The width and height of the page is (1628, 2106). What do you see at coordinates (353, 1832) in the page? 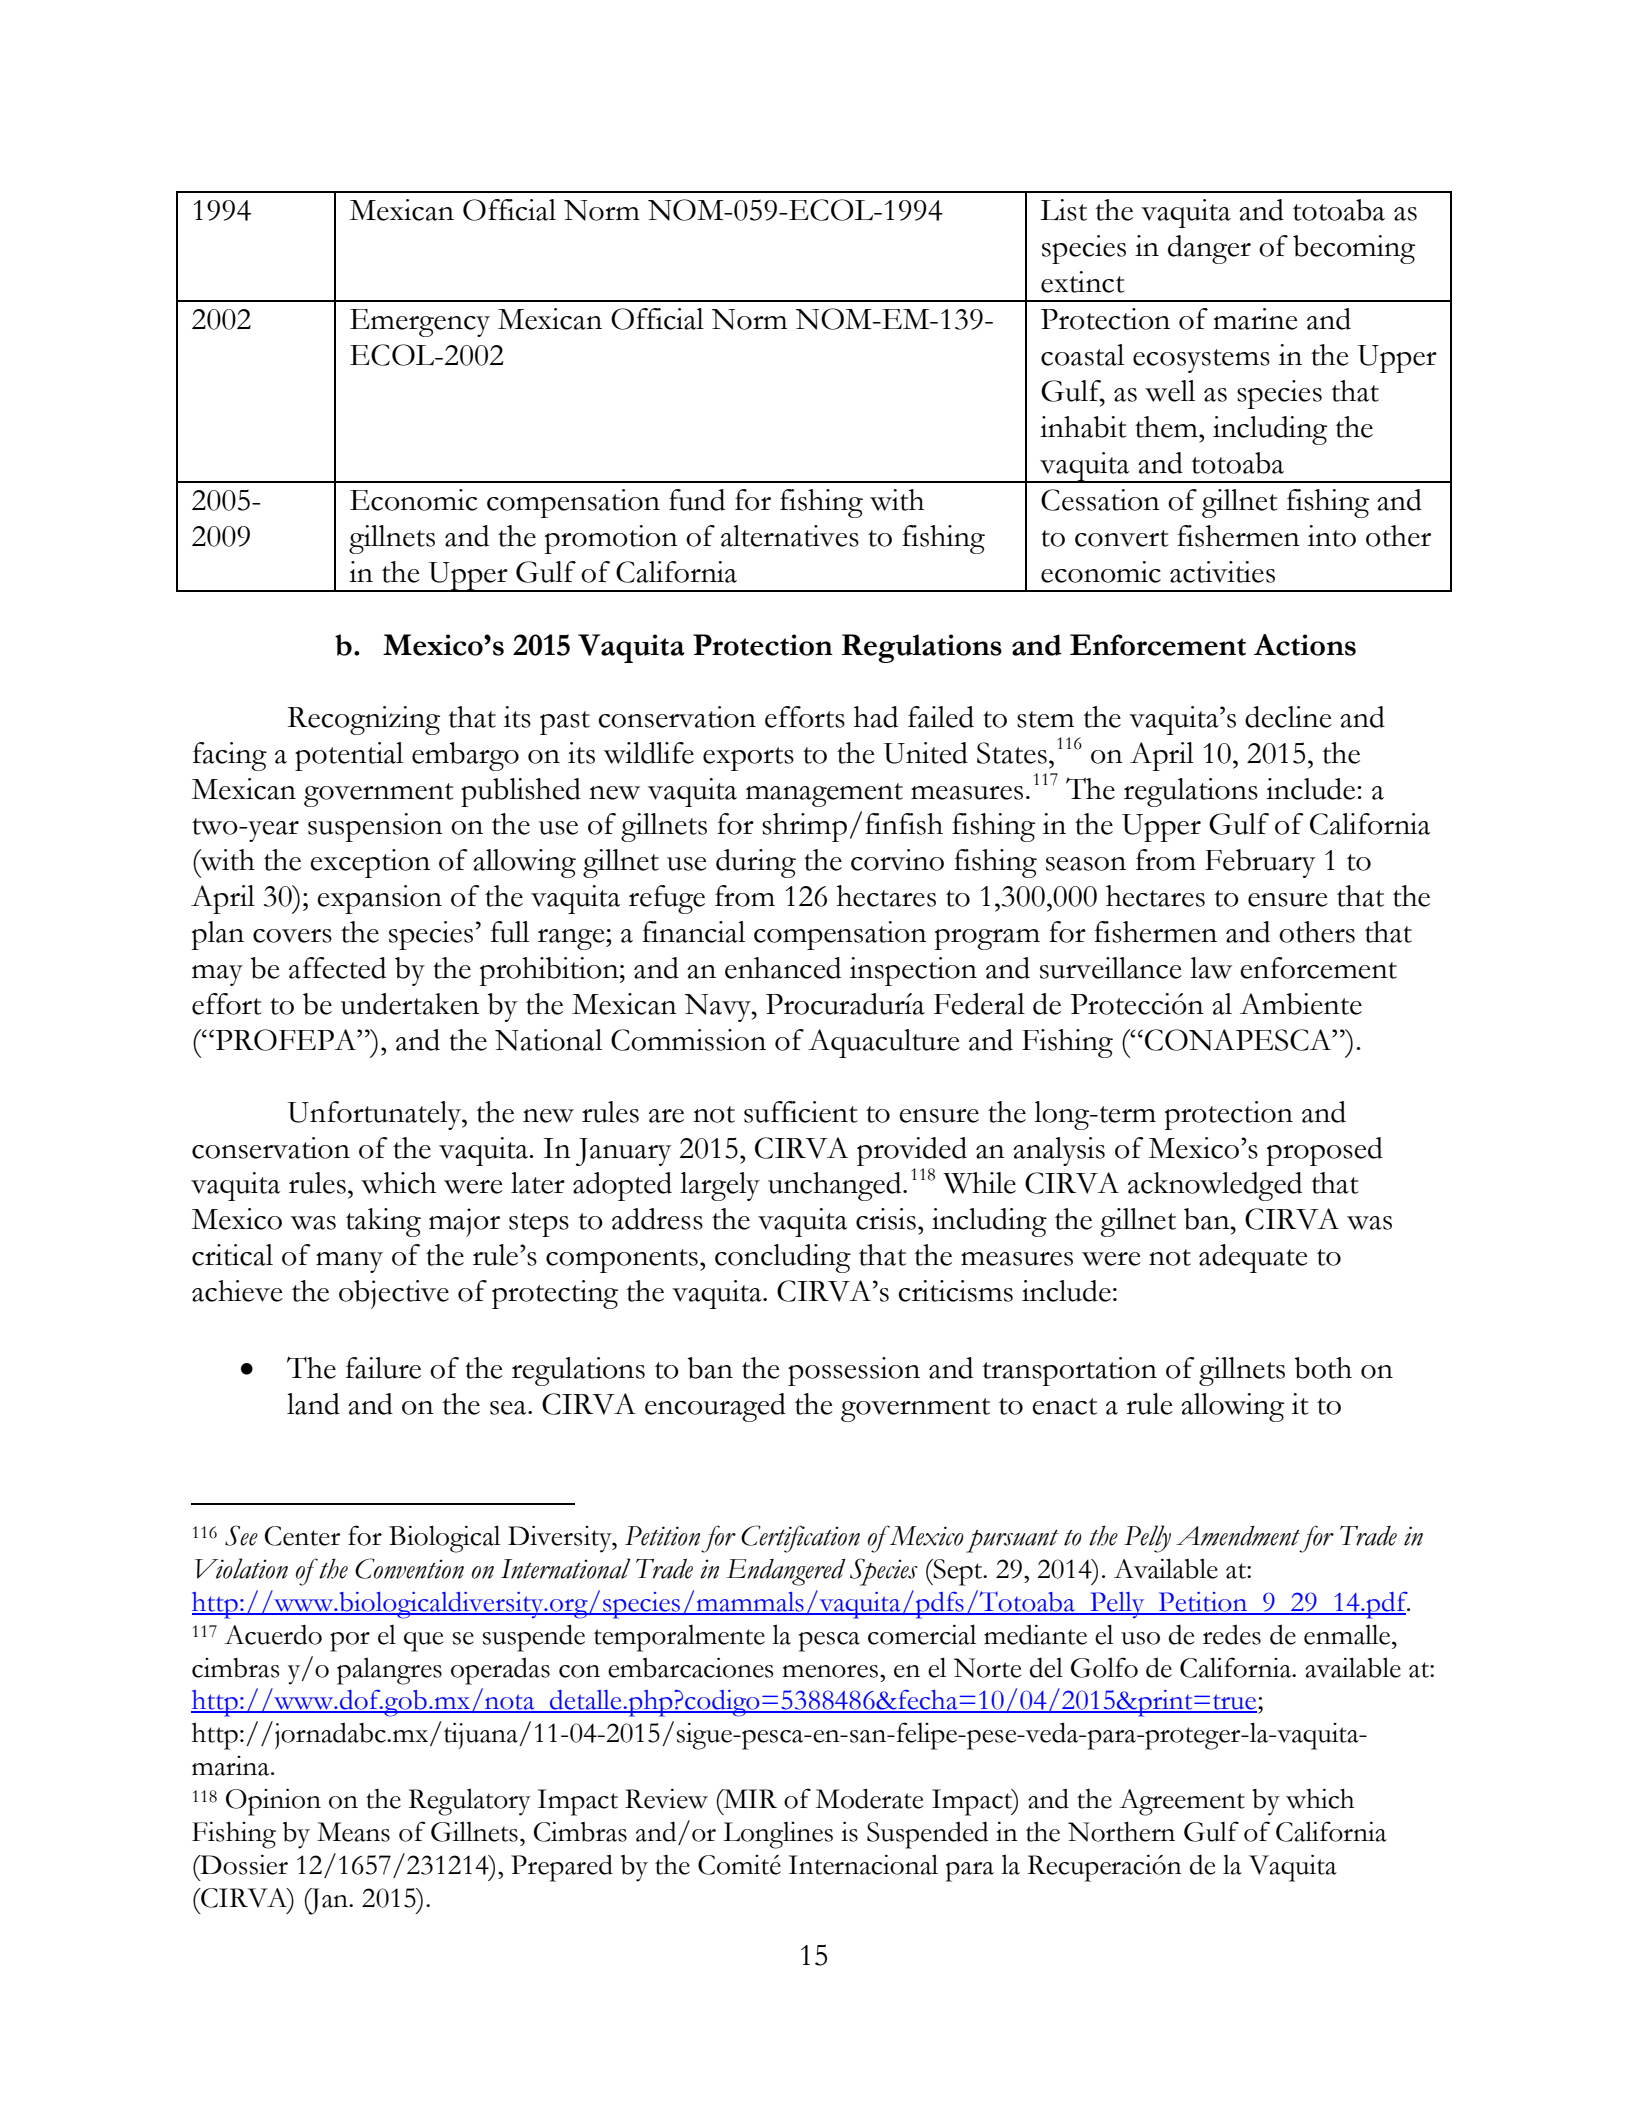
I see `Means` at bounding box center [353, 1832].
